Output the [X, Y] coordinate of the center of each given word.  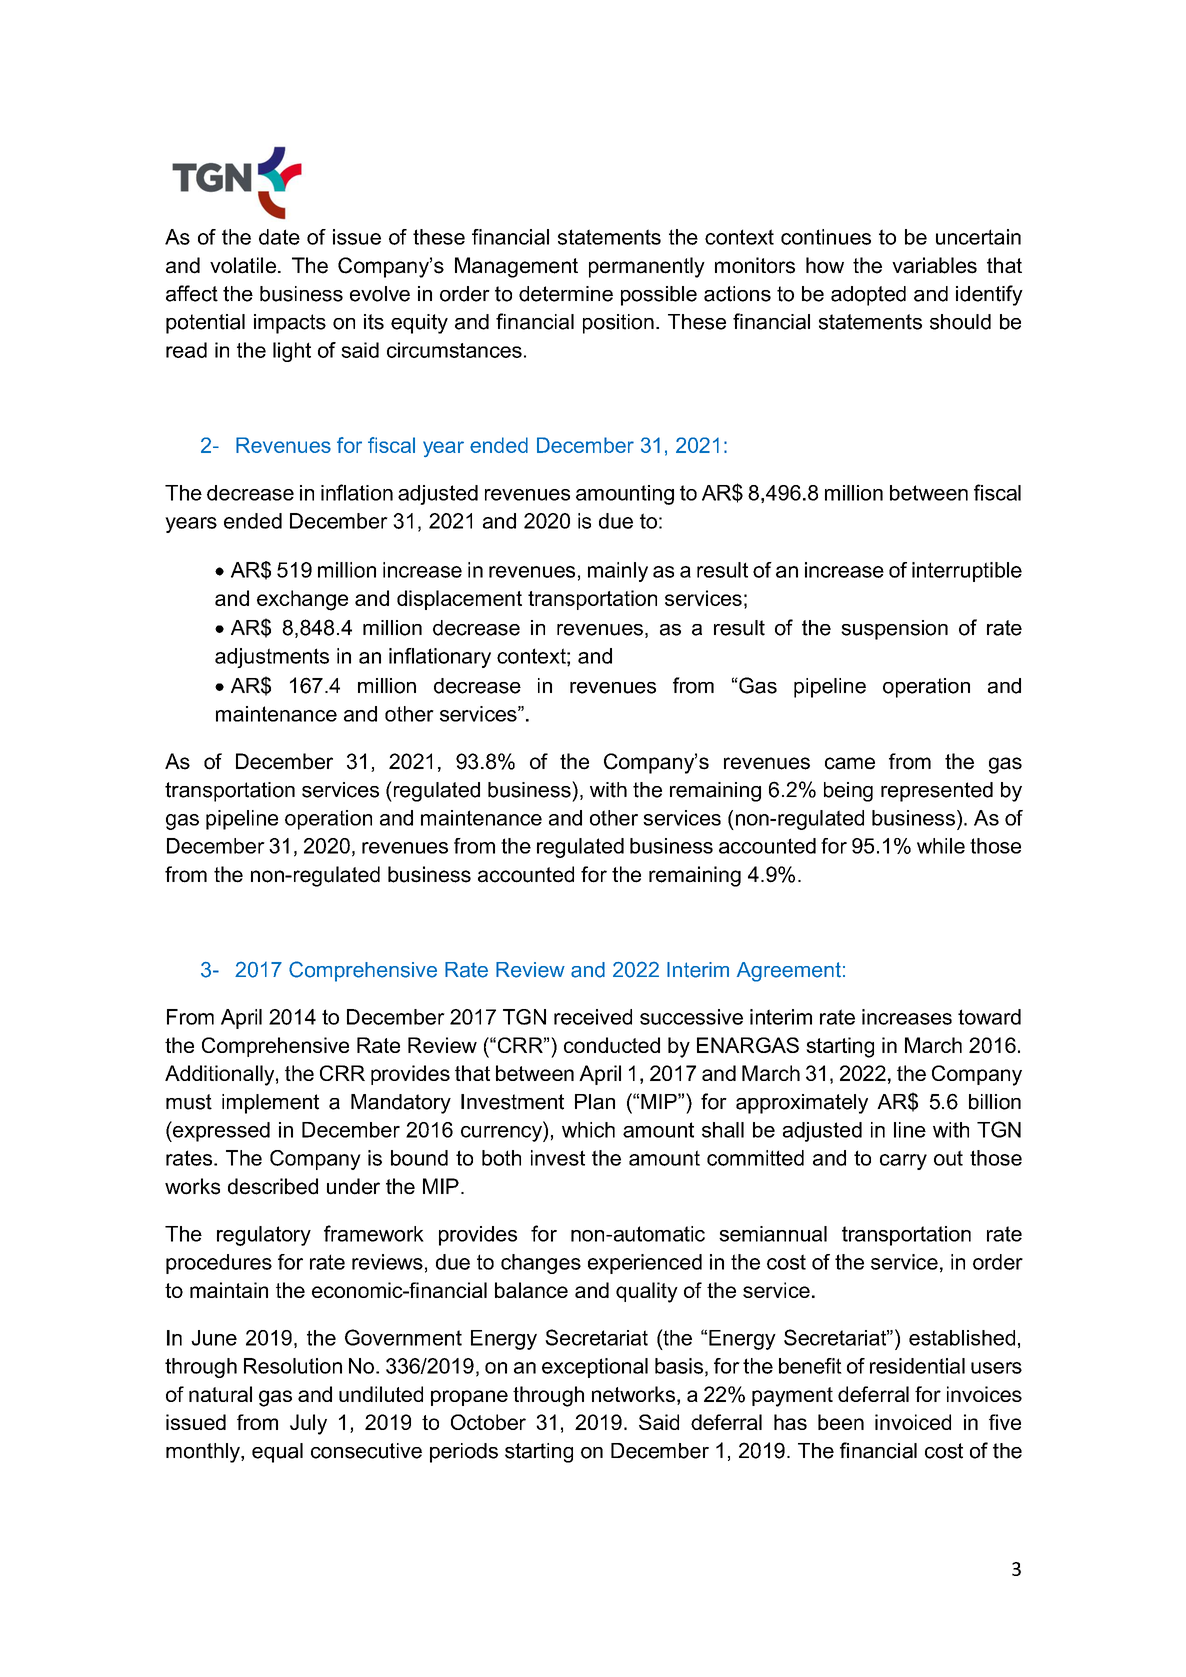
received [593, 1017]
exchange [302, 600]
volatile [243, 265]
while [941, 846]
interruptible [967, 572]
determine [566, 294]
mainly [618, 572]
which [588, 1130]
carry [903, 1162]
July [308, 1424]
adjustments [272, 658]
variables [934, 265]
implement [270, 1104]
